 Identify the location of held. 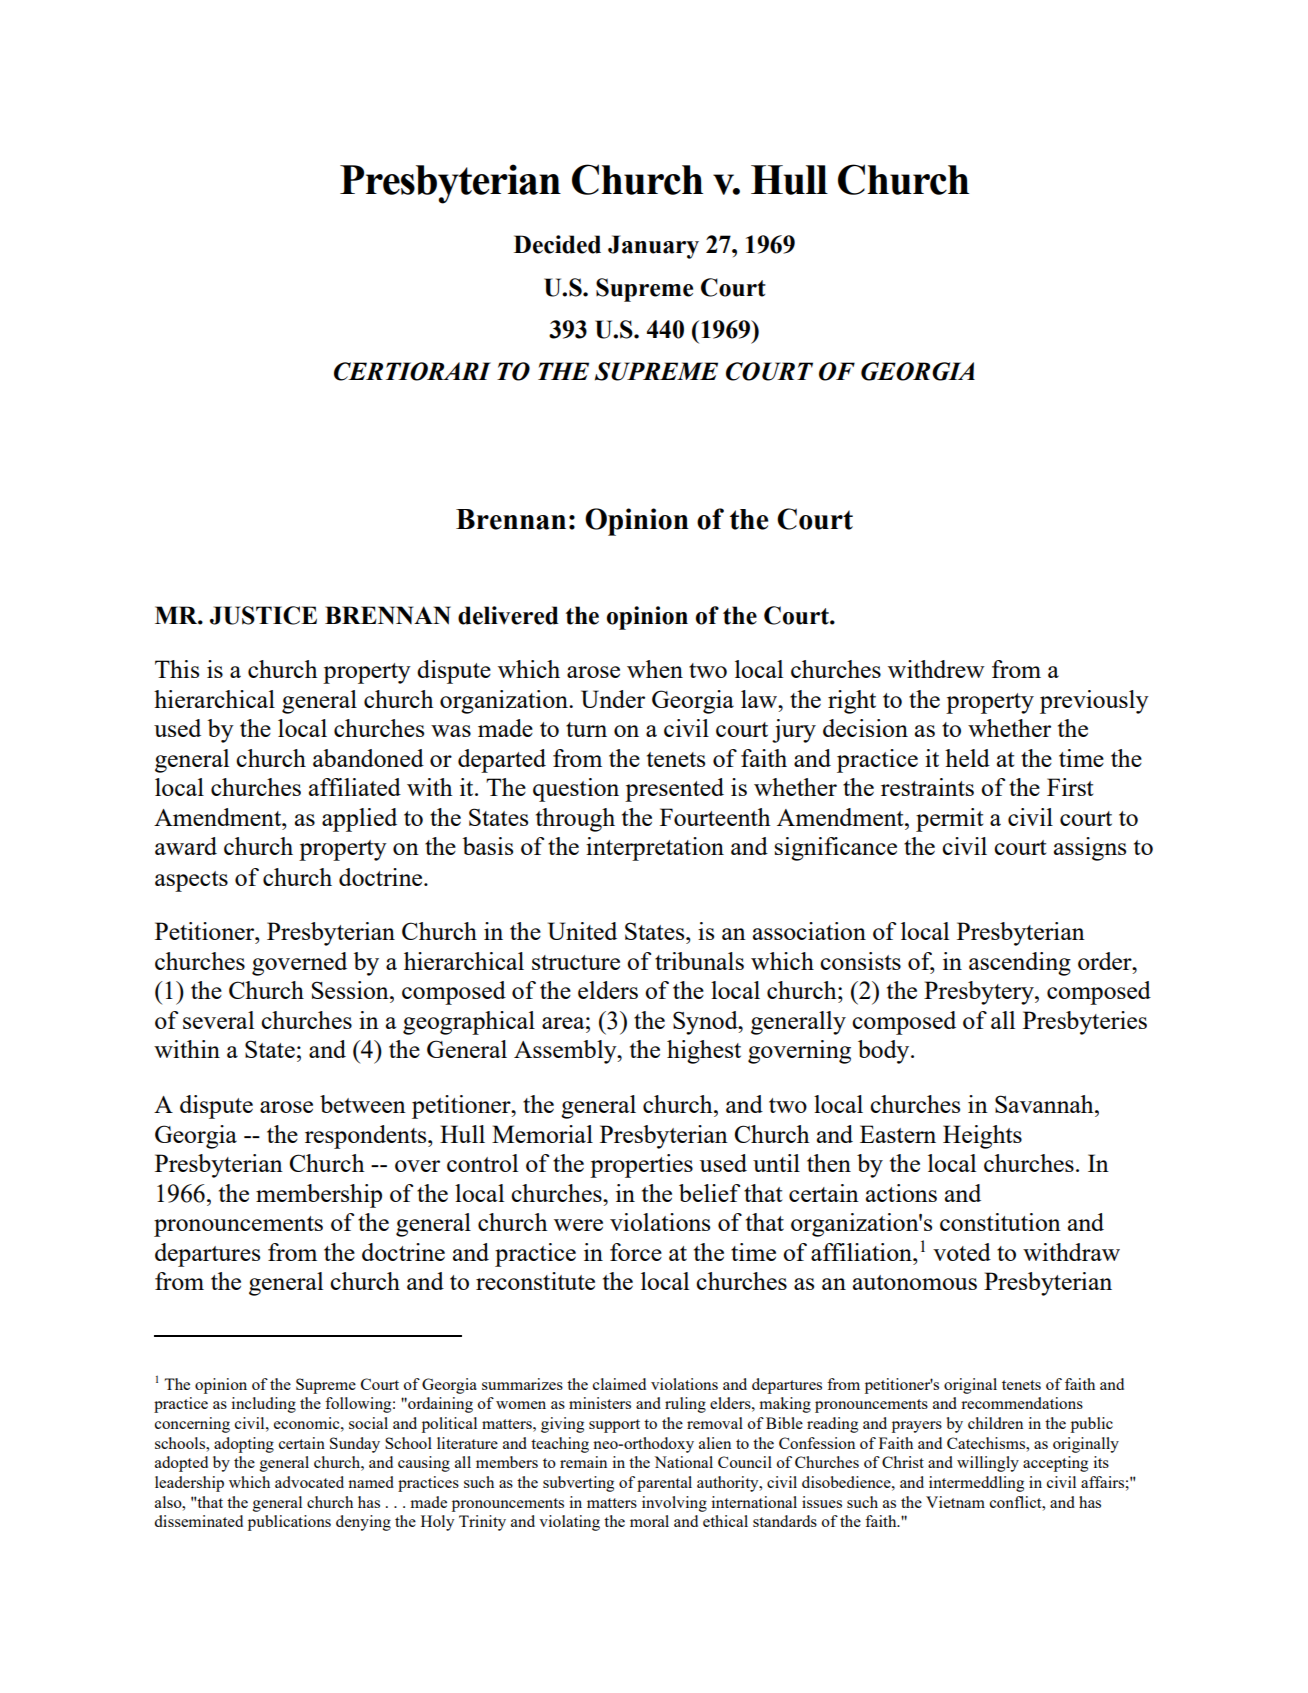
(967, 758).
